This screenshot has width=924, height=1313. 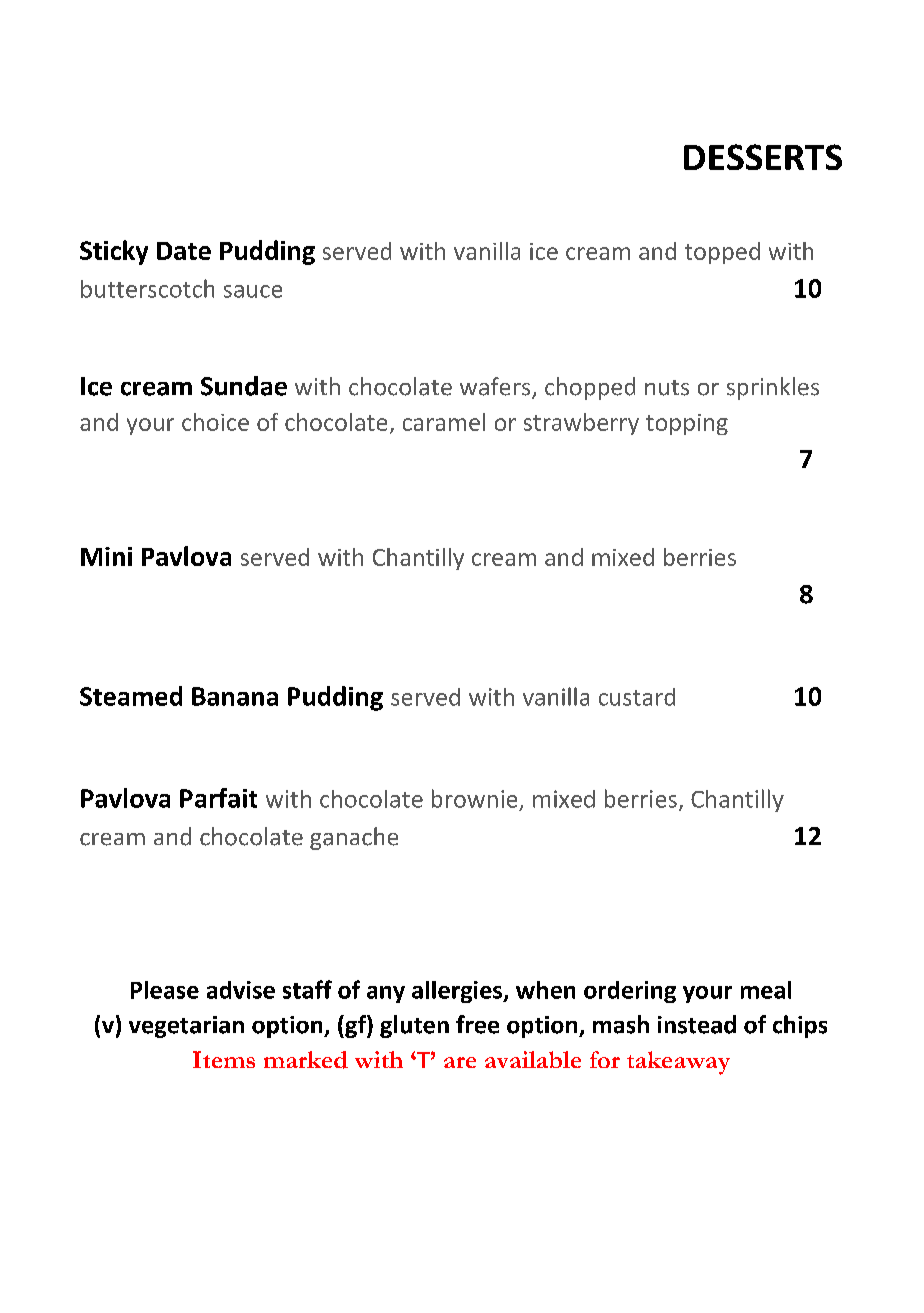 What do you see at coordinates (722, 253) in the screenshot?
I see `topped` at bounding box center [722, 253].
